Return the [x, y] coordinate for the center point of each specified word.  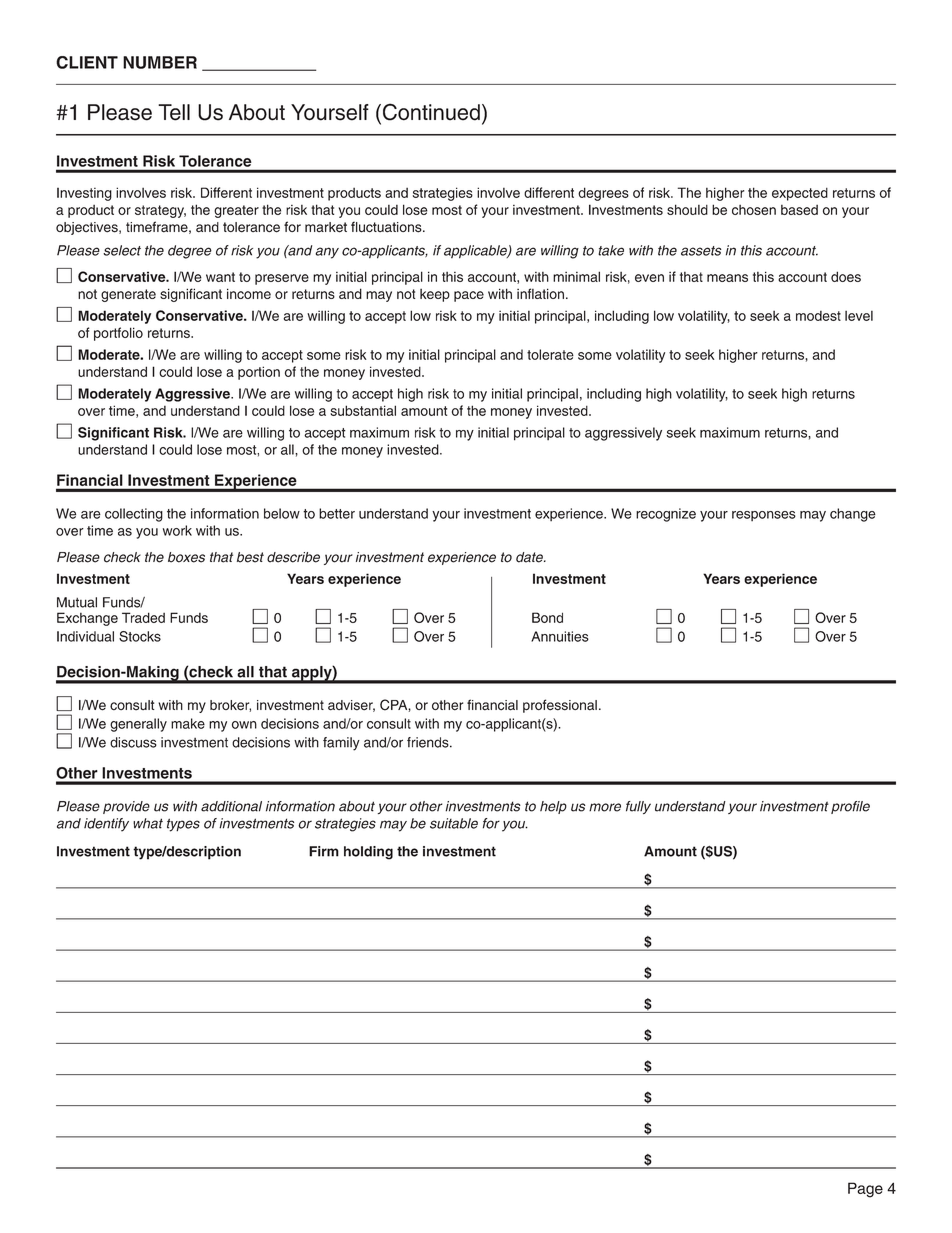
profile [850, 807]
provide [126, 807]
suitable [454, 823]
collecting [134, 515]
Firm [324, 851]
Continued [430, 113]
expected [800, 194]
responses [764, 516]
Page [865, 1190]
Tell [174, 112]
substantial [363, 410]
